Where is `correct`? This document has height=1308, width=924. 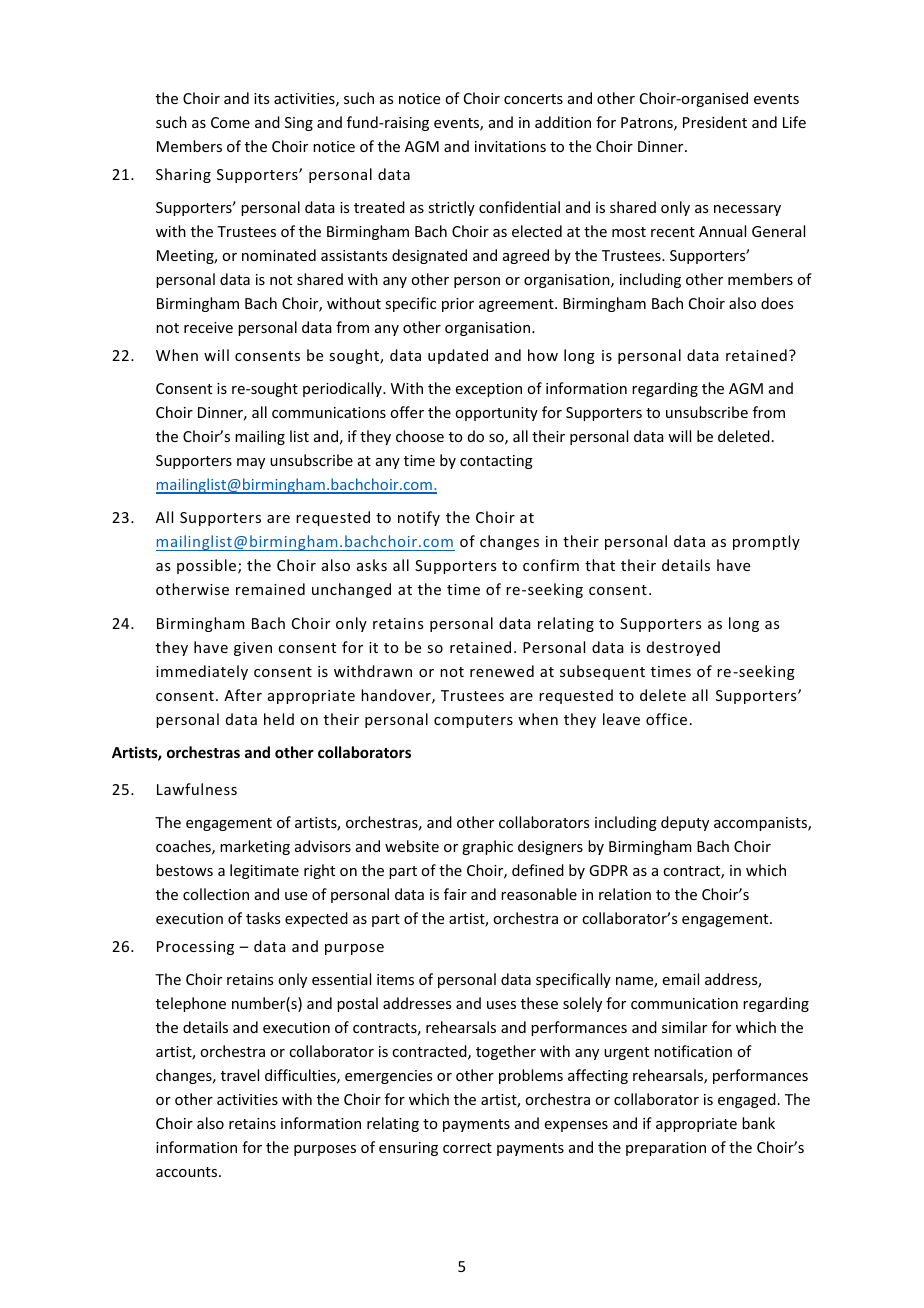
correct is located at coordinates (467, 1148).
